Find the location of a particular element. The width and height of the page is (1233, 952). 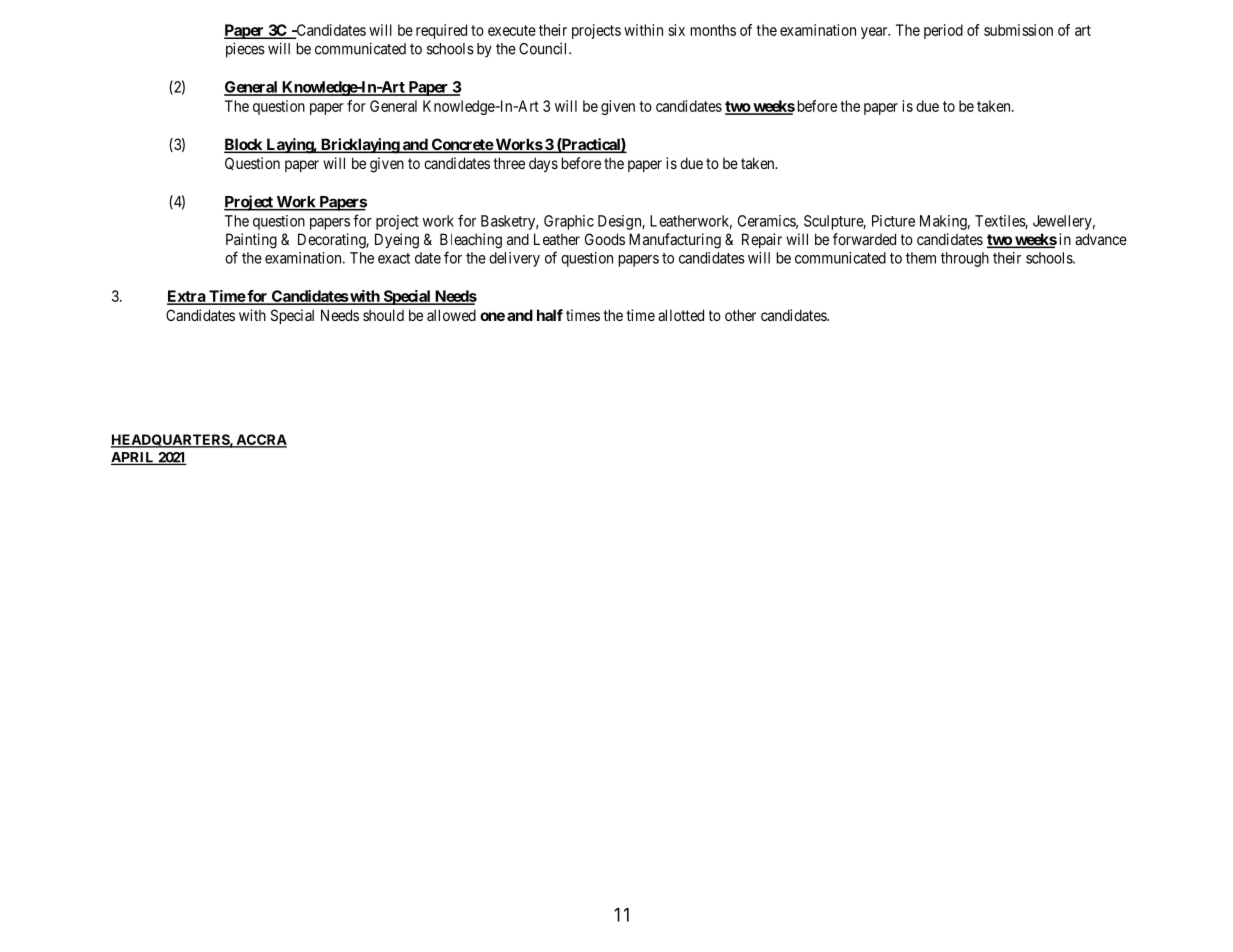

Painting is located at coordinates (251, 241).
